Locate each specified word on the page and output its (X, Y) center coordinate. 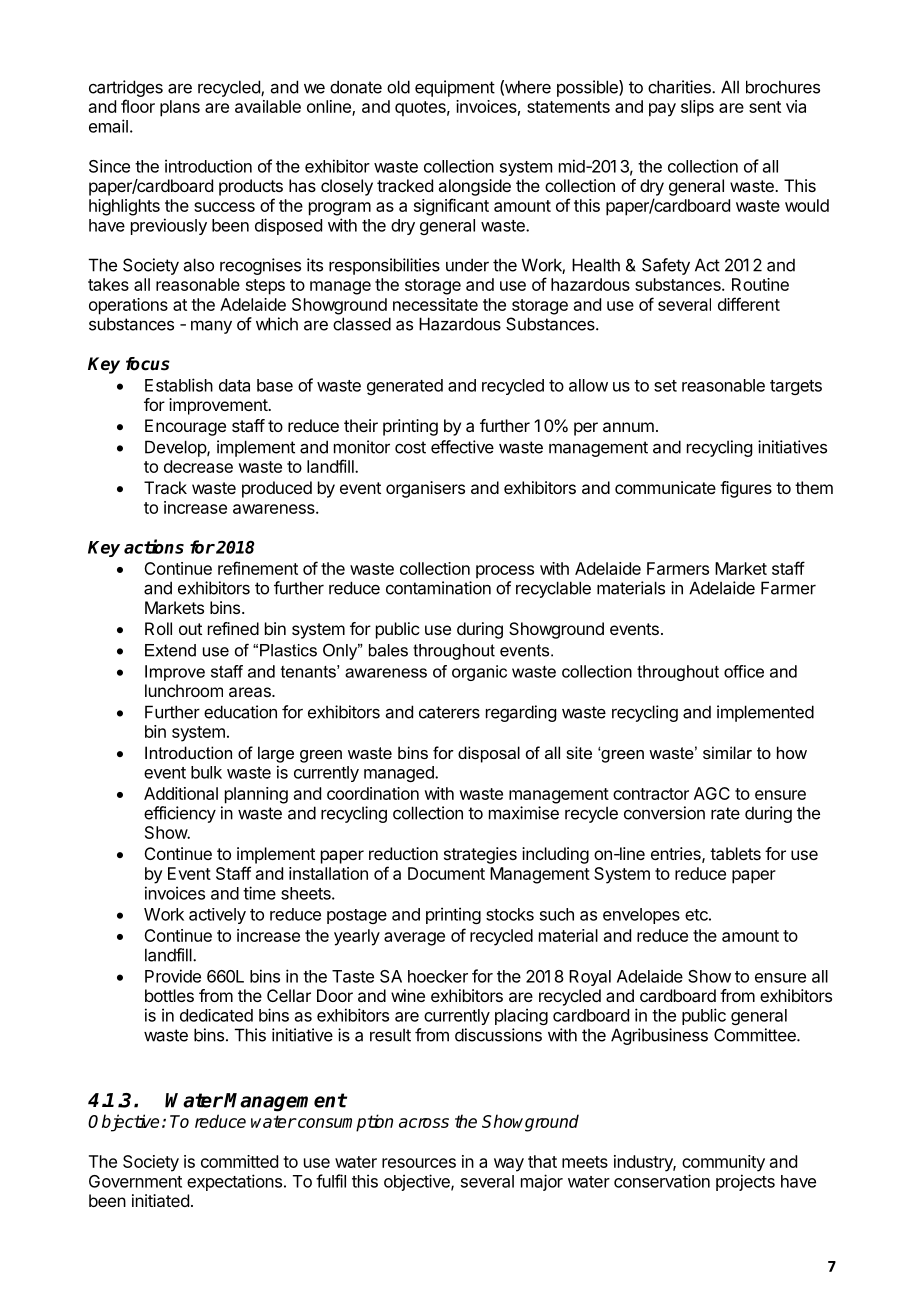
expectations (234, 1182)
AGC (712, 793)
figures (746, 489)
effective (462, 447)
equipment (455, 88)
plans (180, 108)
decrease (198, 466)
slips (697, 108)
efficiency (180, 814)
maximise (524, 813)
